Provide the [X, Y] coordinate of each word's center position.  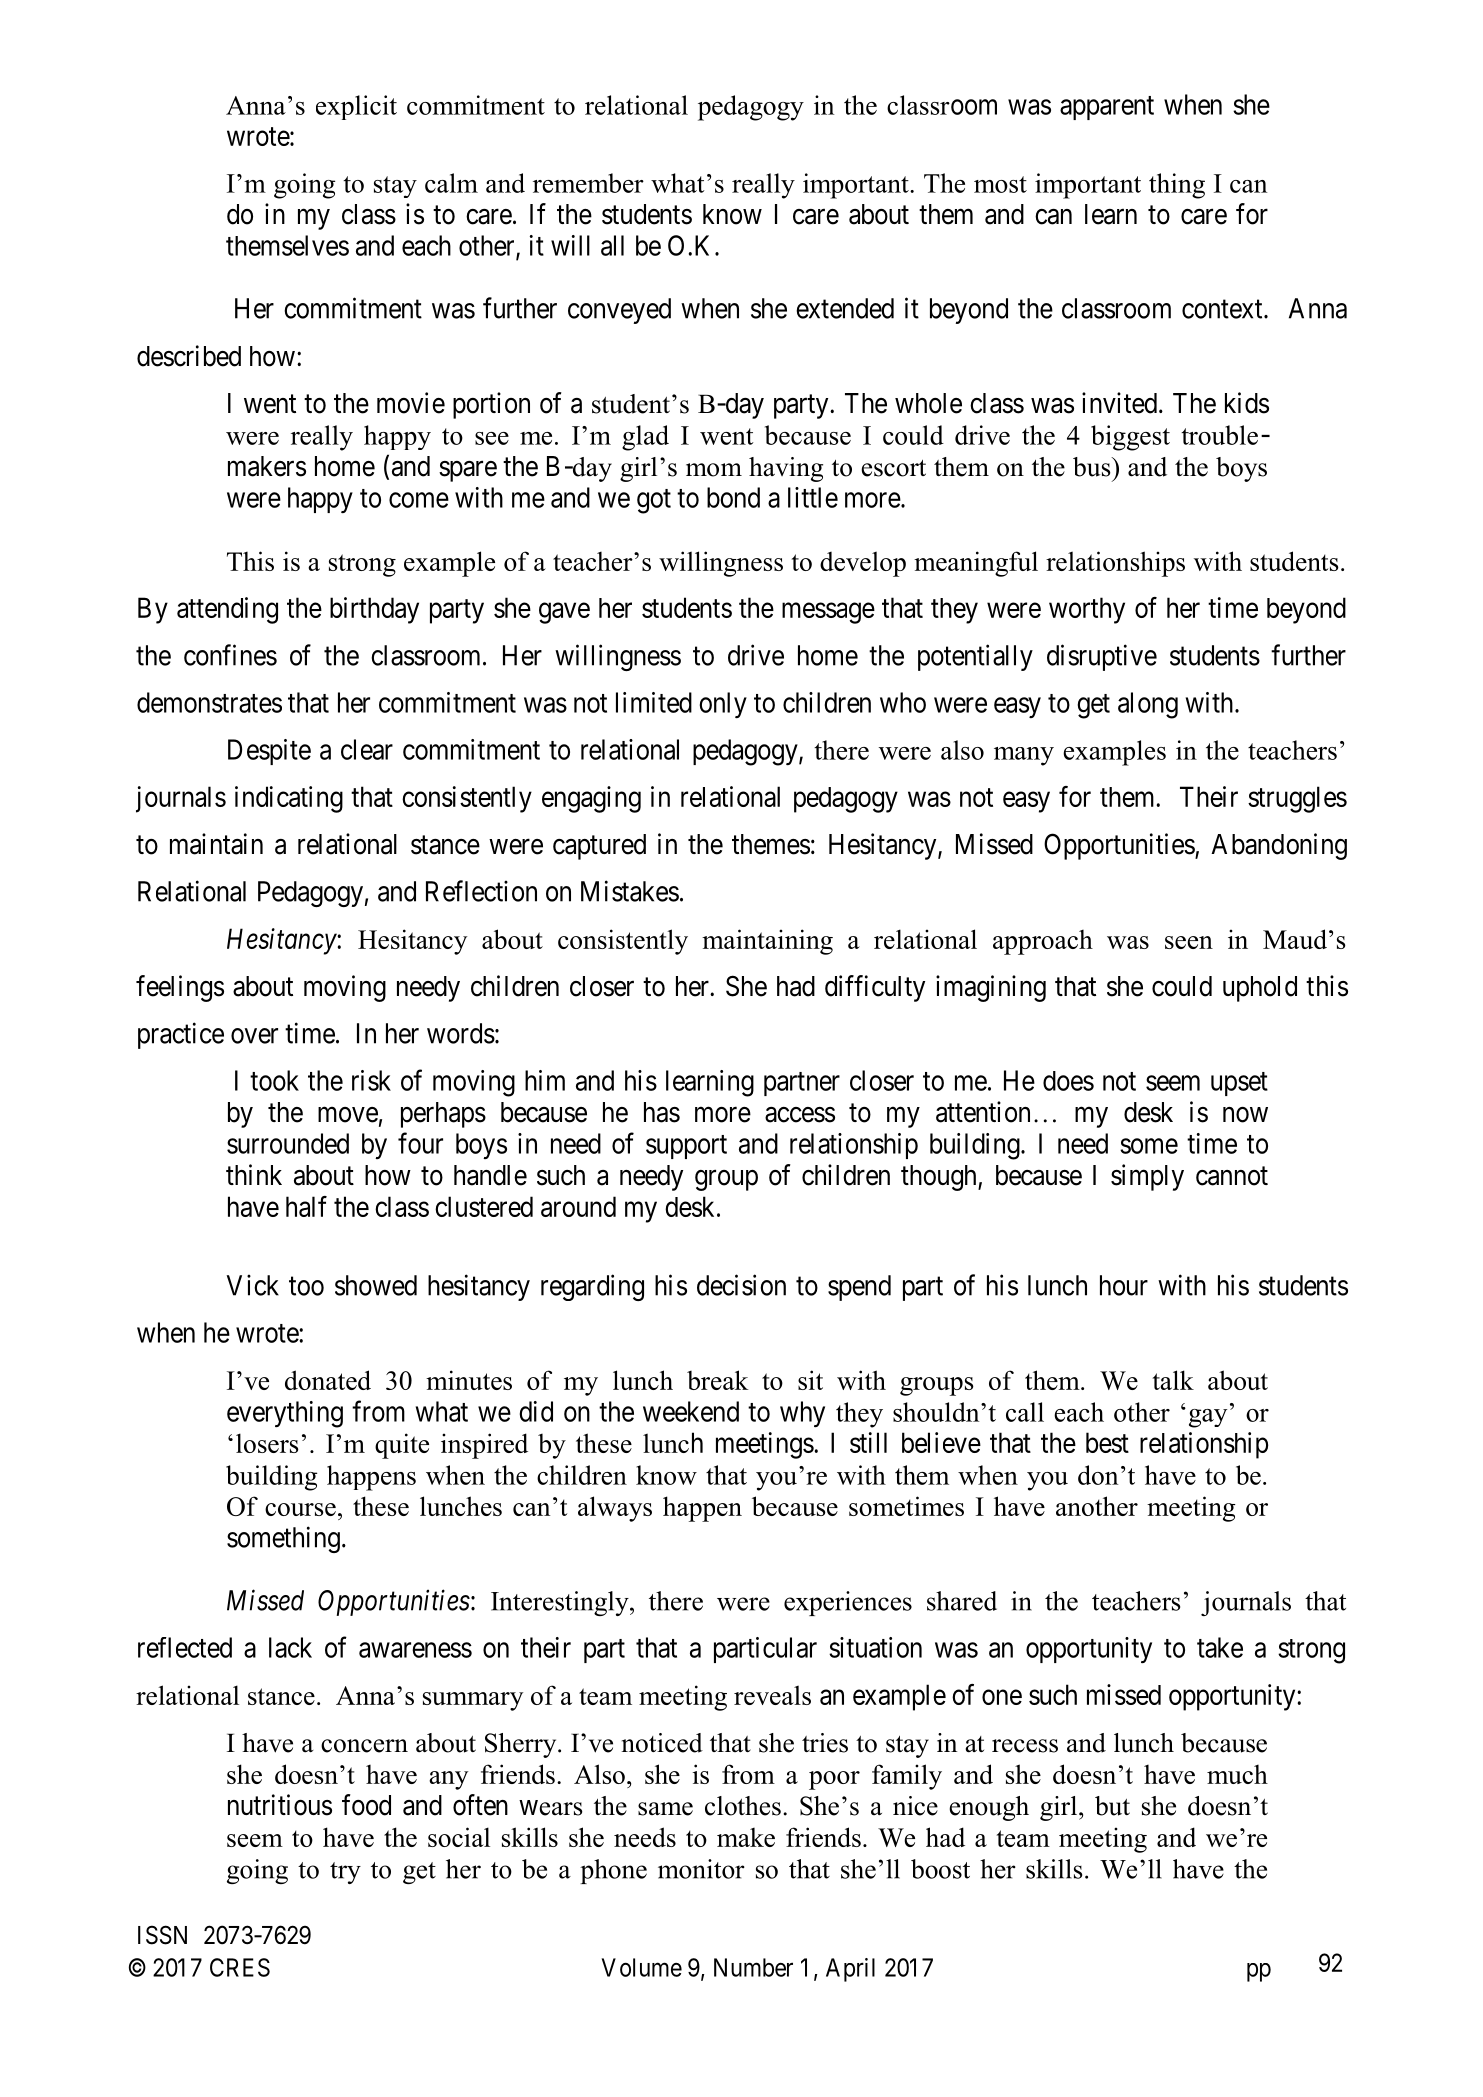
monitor [701, 1869]
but [1112, 1806]
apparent [1107, 108]
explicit [356, 107]
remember [588, 183]
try [345, 1873]
